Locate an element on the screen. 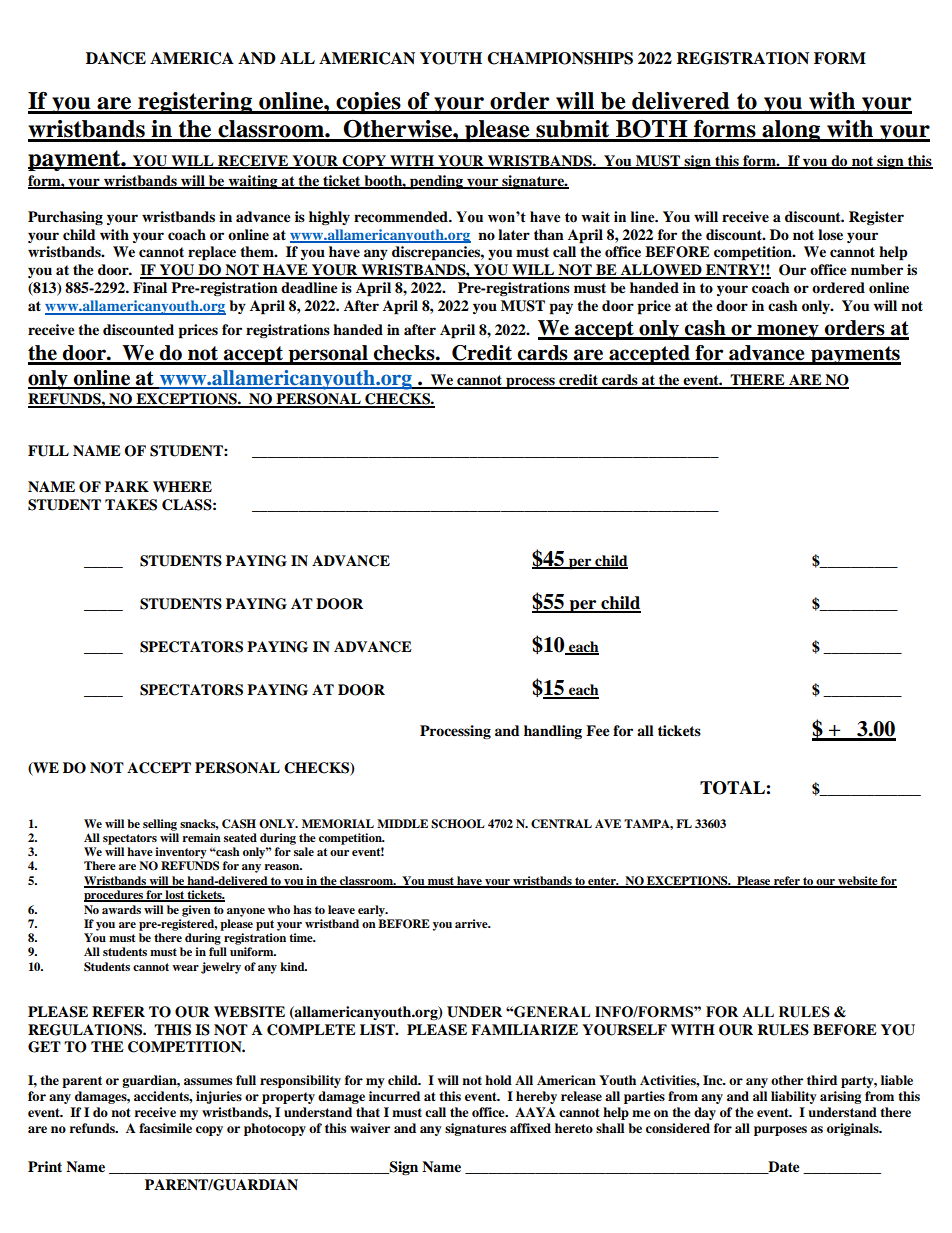  DANCE is located at coordinates (116, 58).
